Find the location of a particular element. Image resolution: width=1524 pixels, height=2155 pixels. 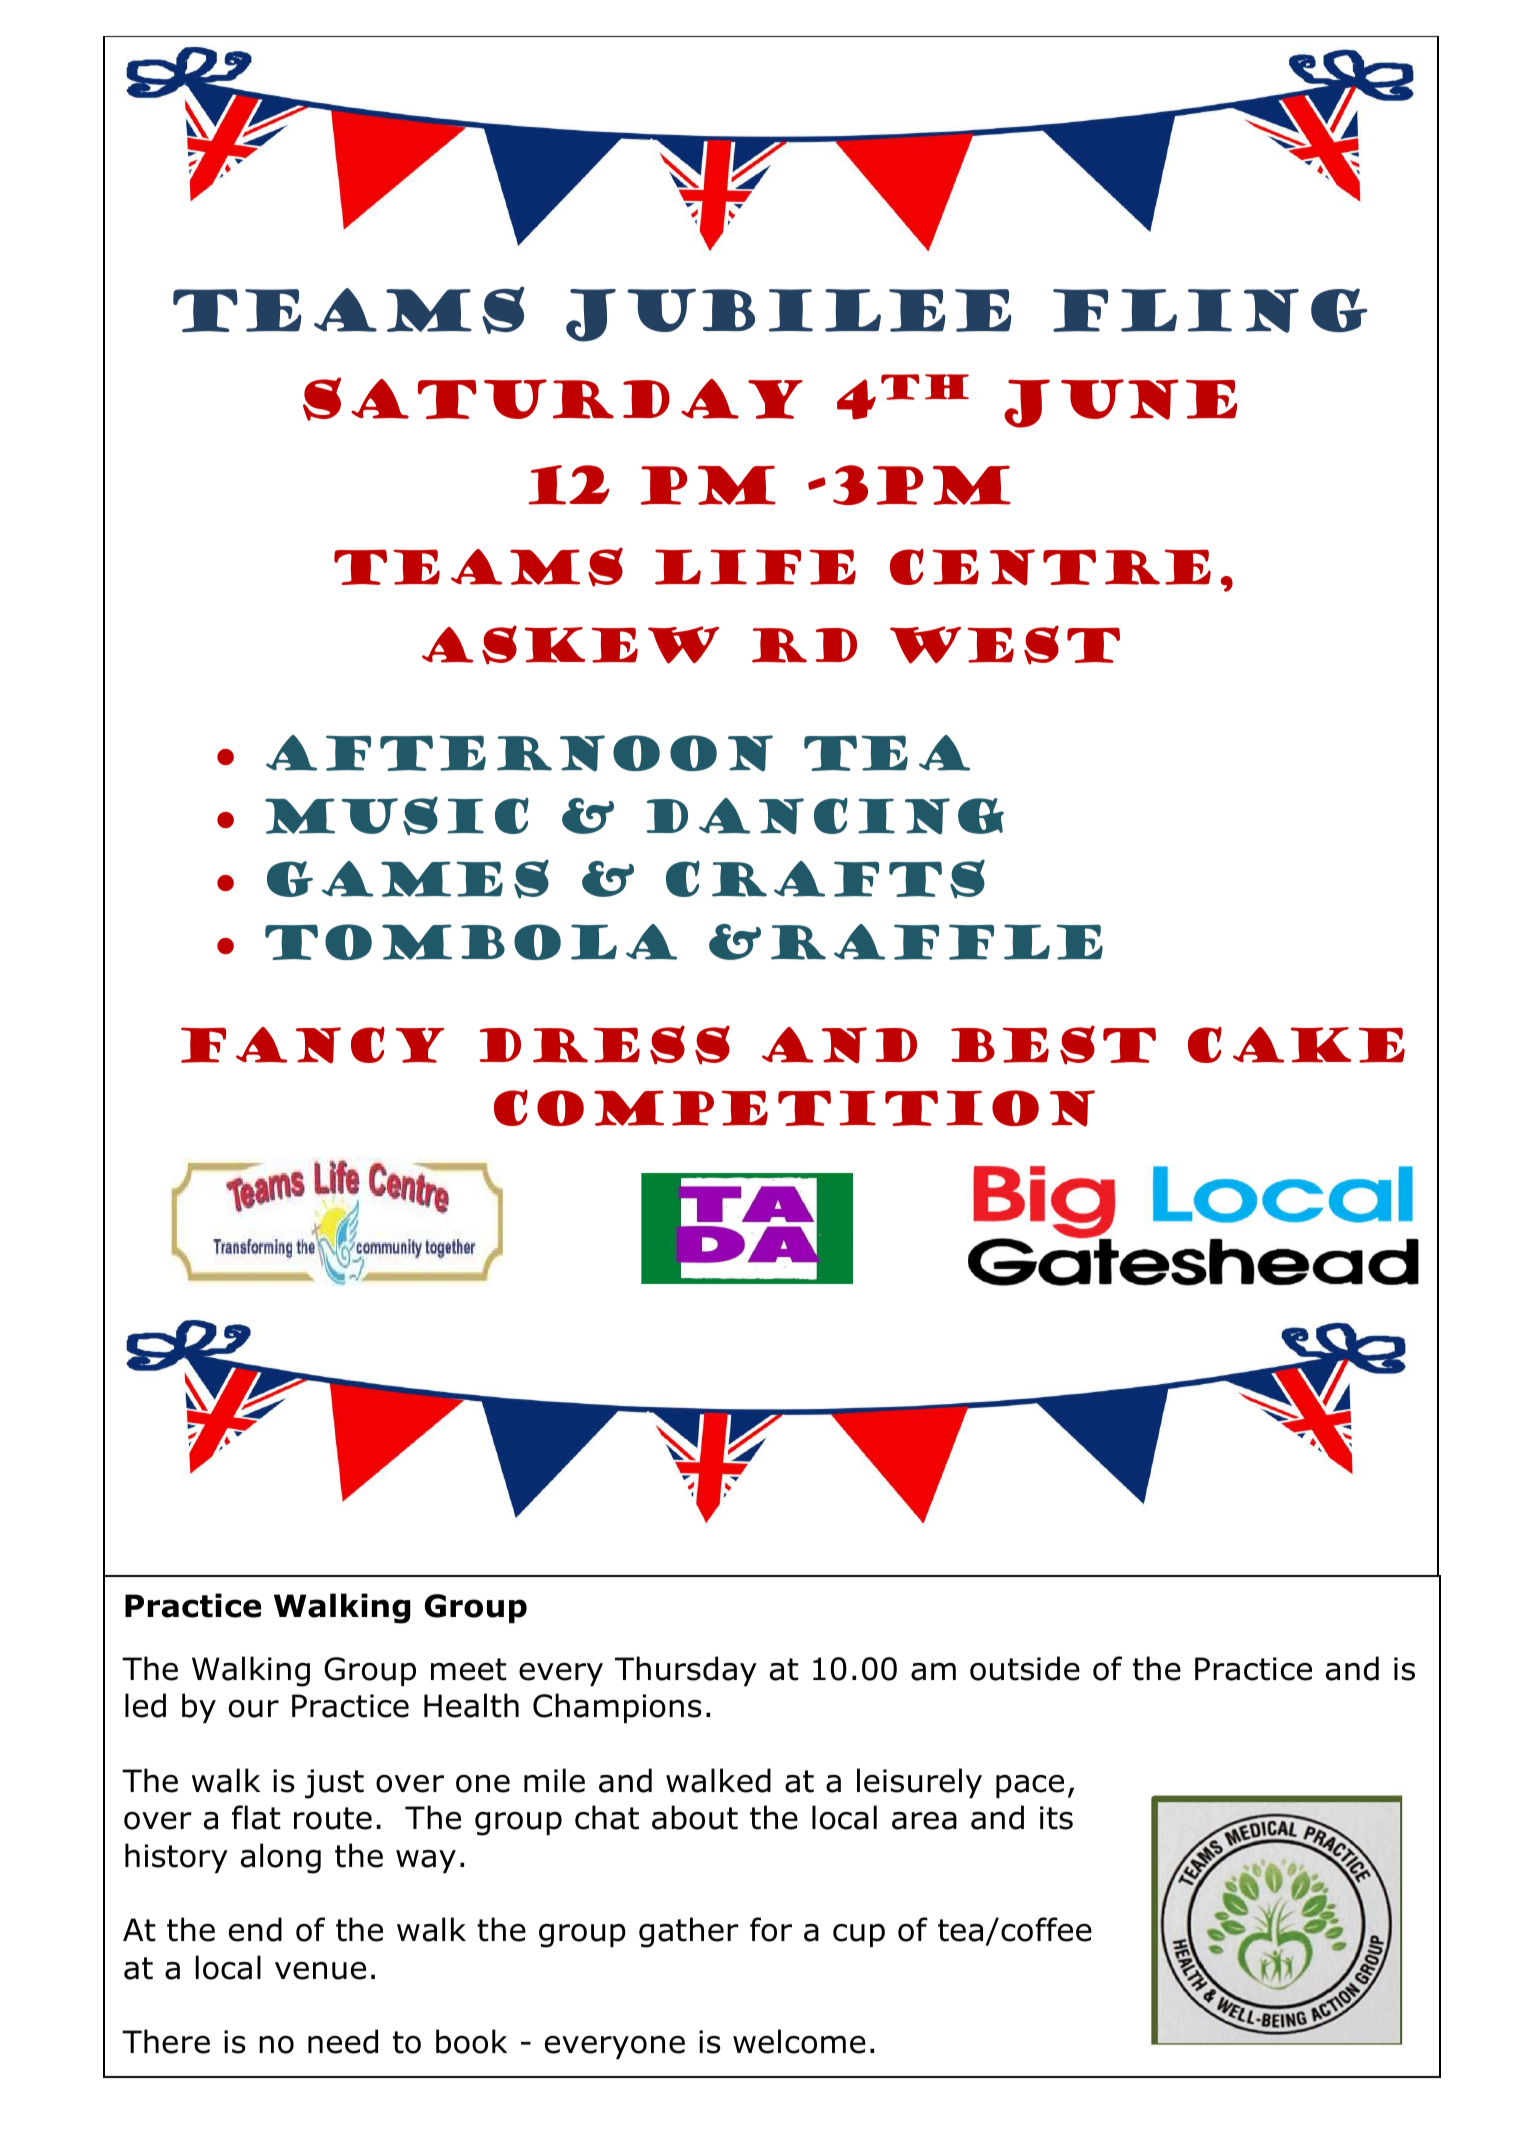

FANCY is located at coordinates (312, 1045).
